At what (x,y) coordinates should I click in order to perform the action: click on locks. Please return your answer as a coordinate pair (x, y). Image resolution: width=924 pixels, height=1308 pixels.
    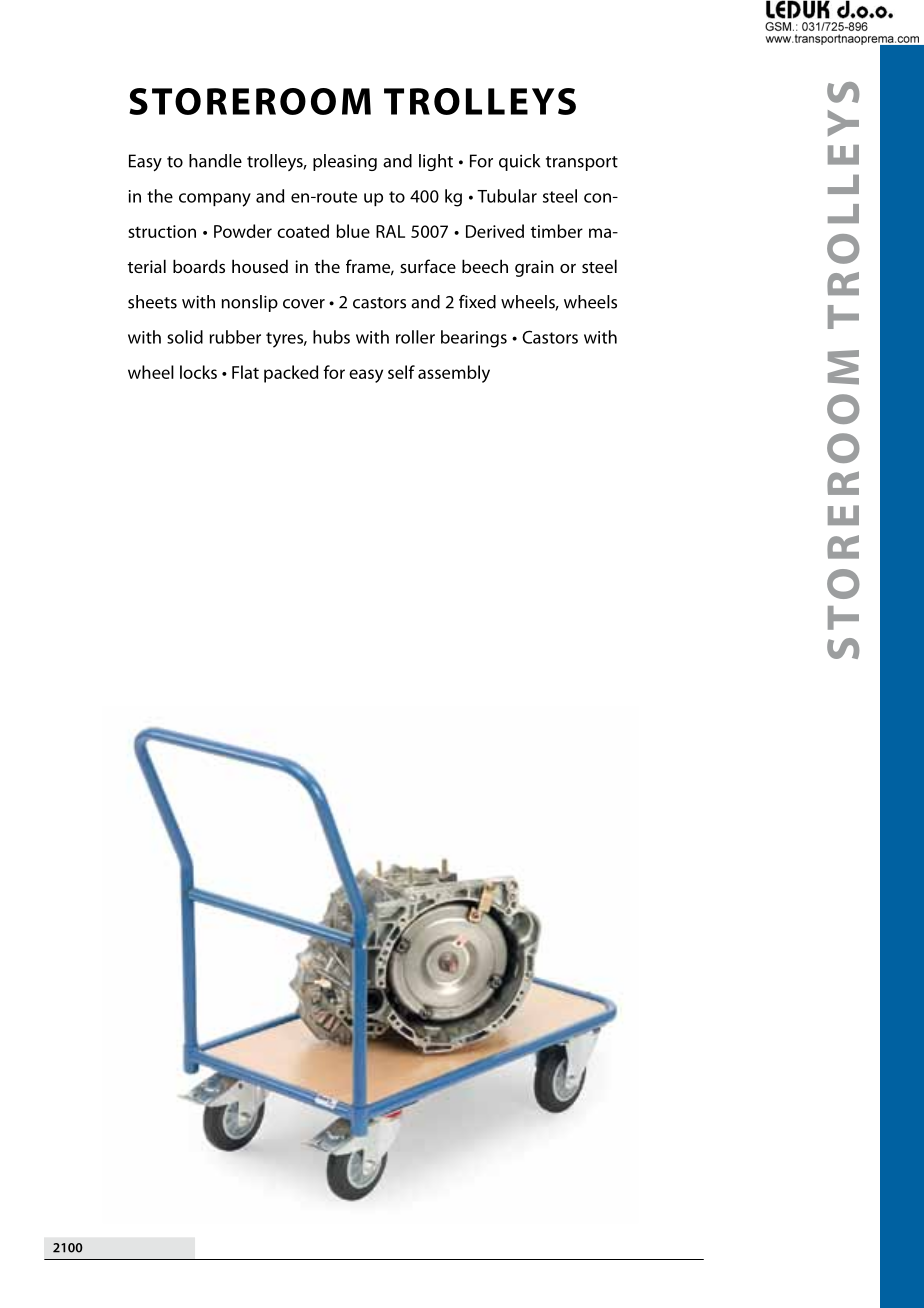
    Looking at the image, I should click on (198, 372).
